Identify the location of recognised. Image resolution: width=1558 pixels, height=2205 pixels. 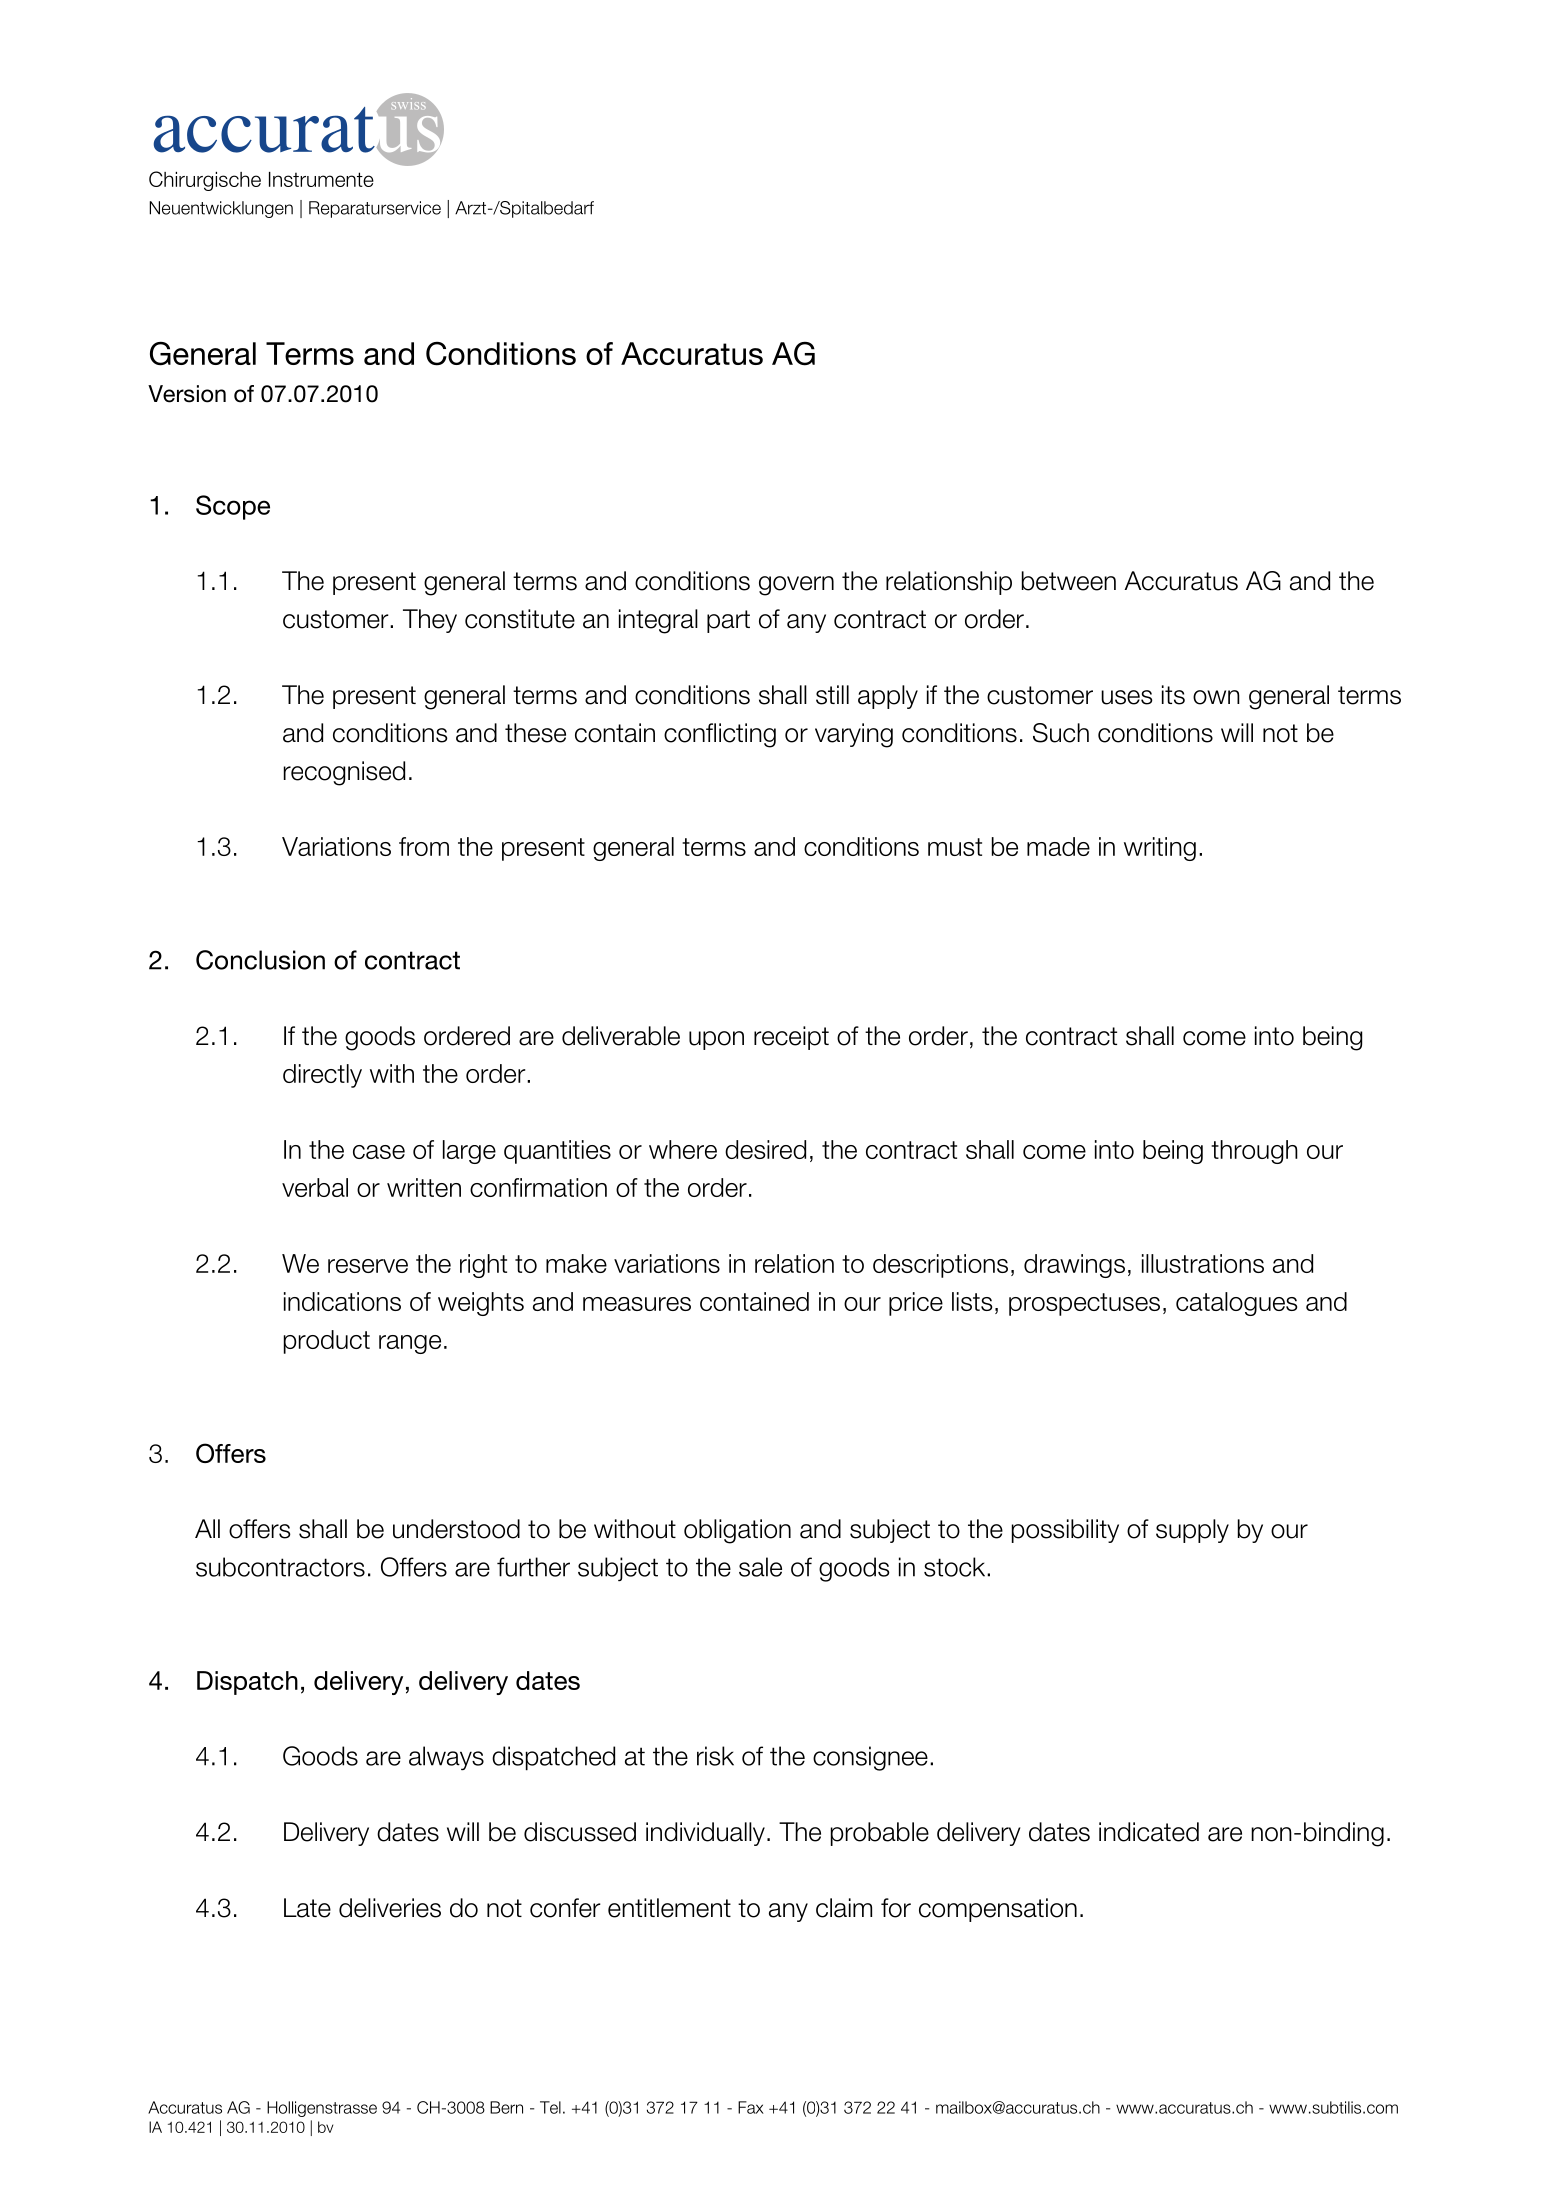
(344, 773).
